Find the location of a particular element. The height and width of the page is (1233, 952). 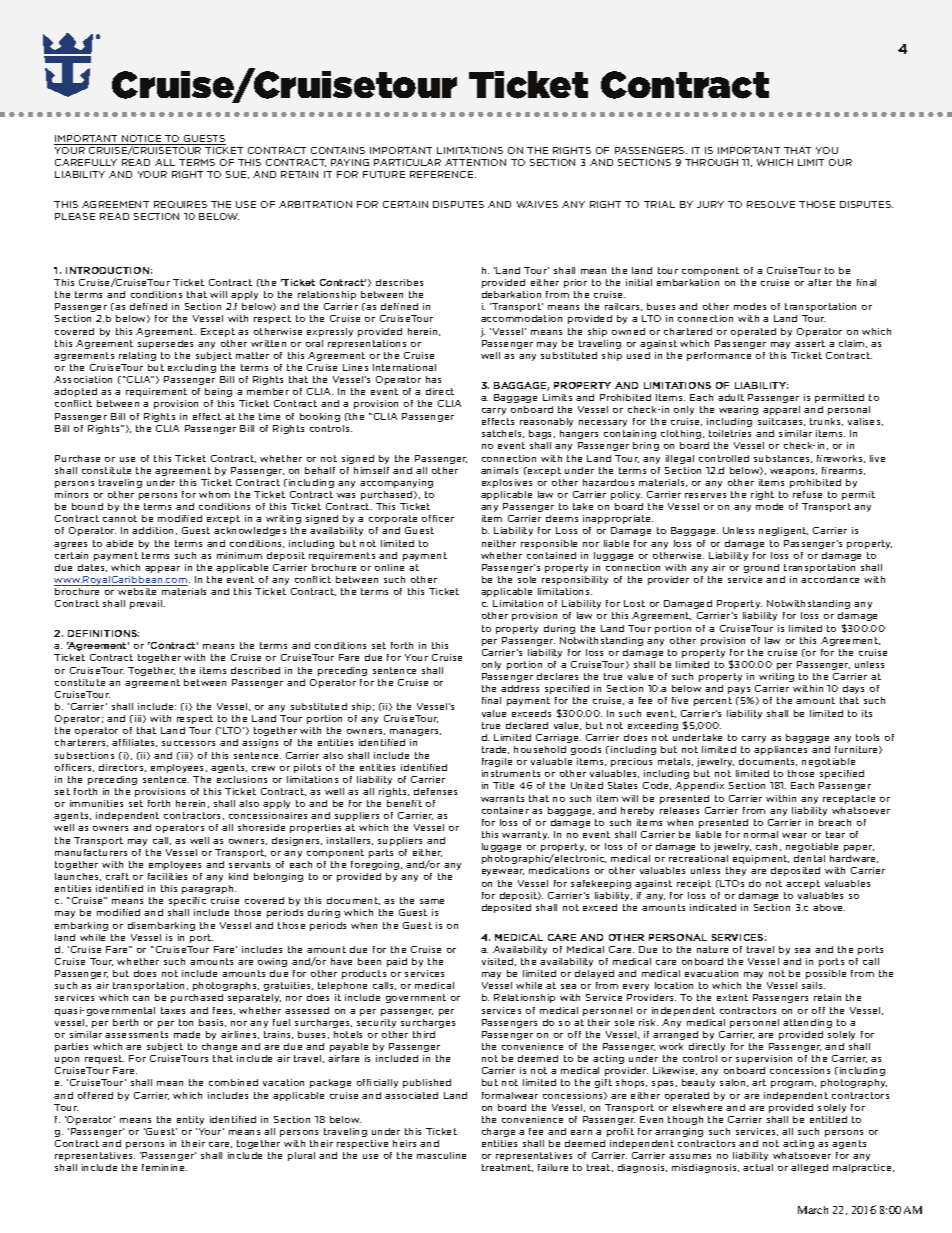

address is located at coordinates (520, 688).
